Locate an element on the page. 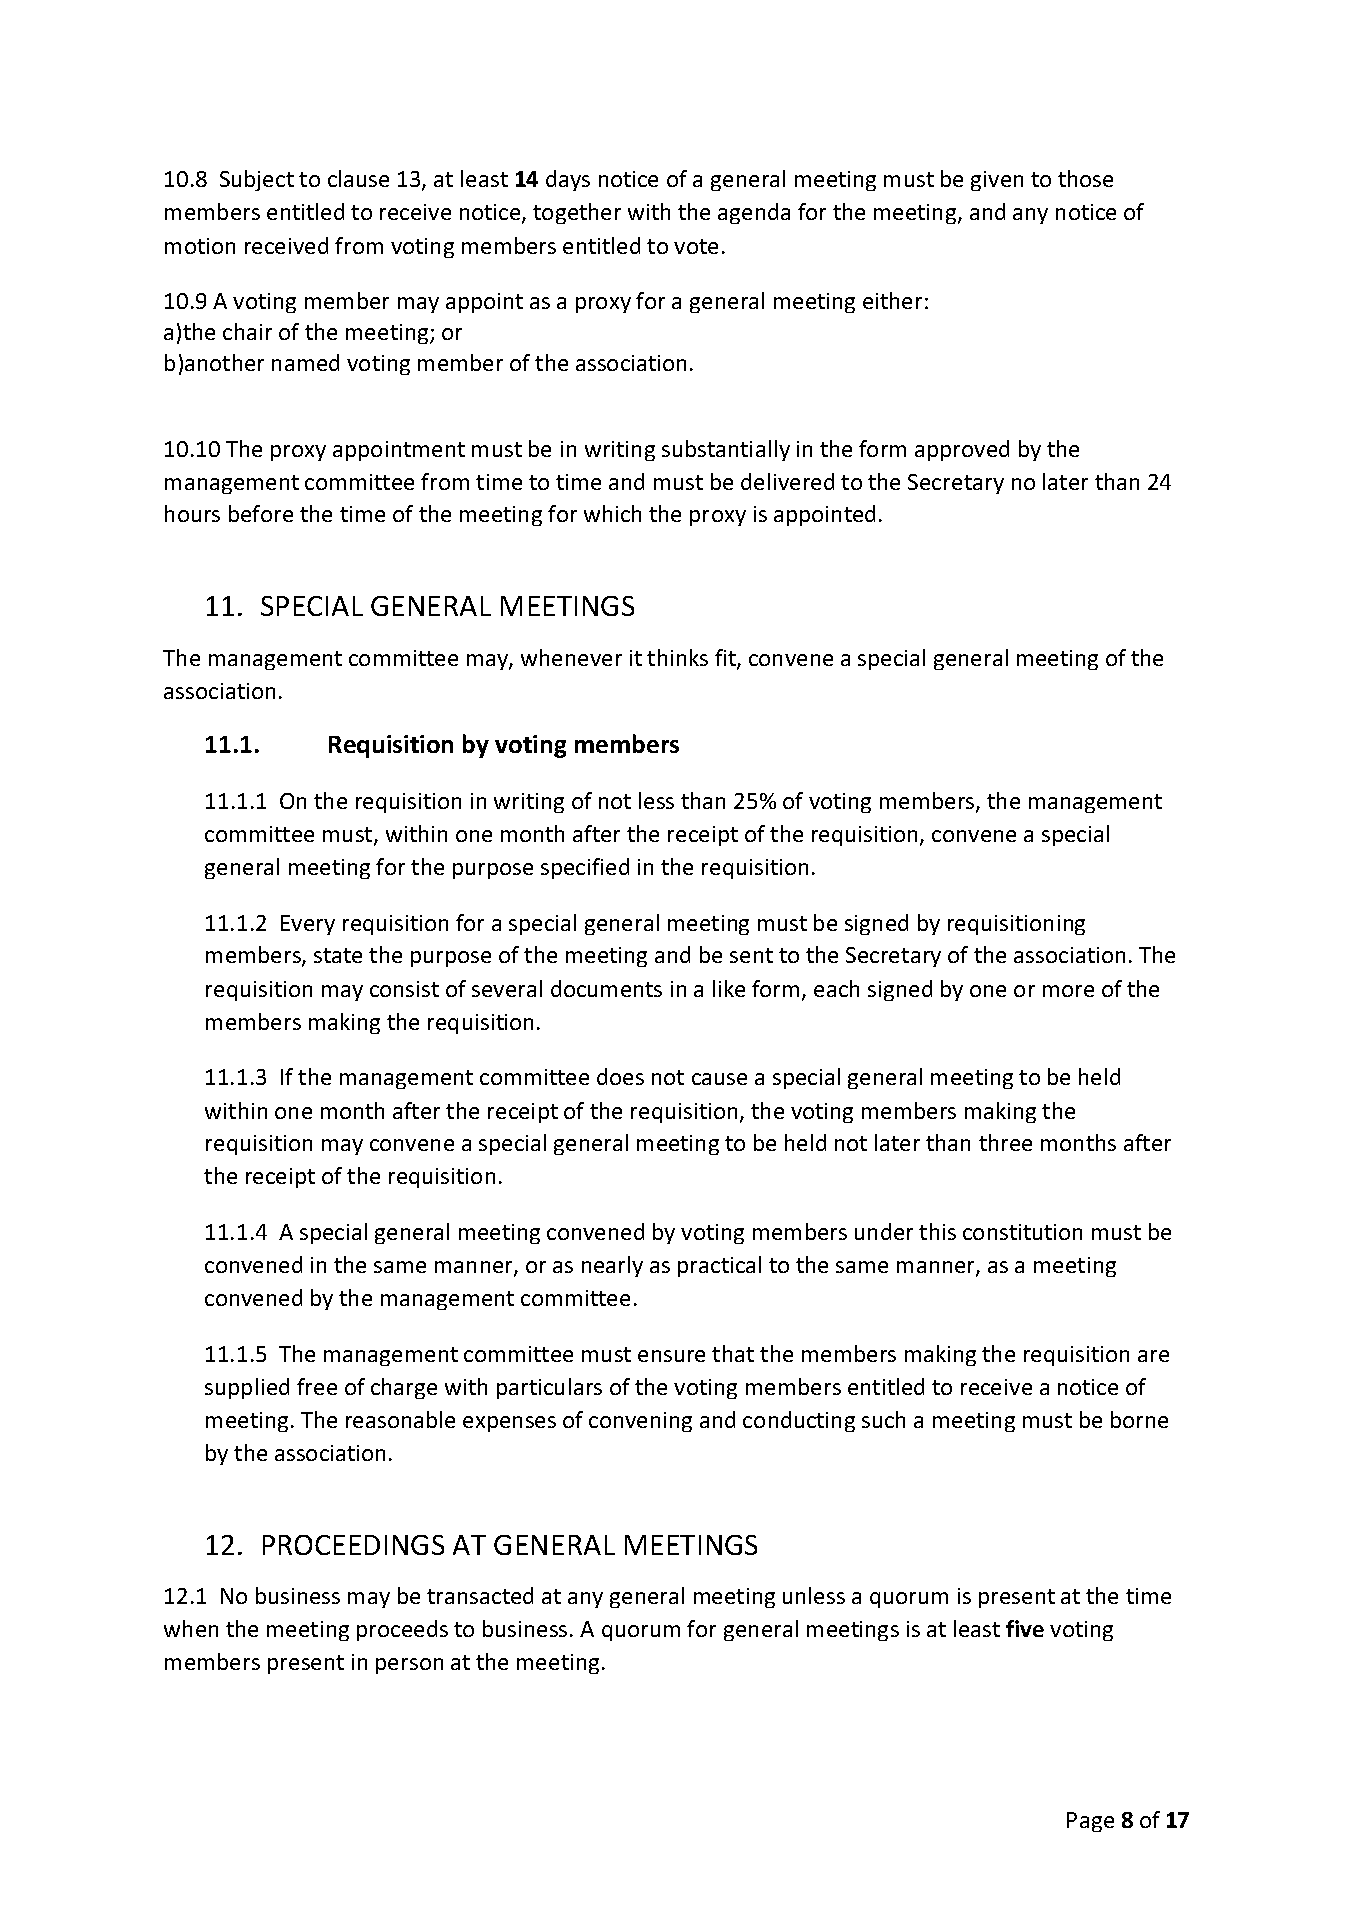  person is located at coordinates (409, 1666).
